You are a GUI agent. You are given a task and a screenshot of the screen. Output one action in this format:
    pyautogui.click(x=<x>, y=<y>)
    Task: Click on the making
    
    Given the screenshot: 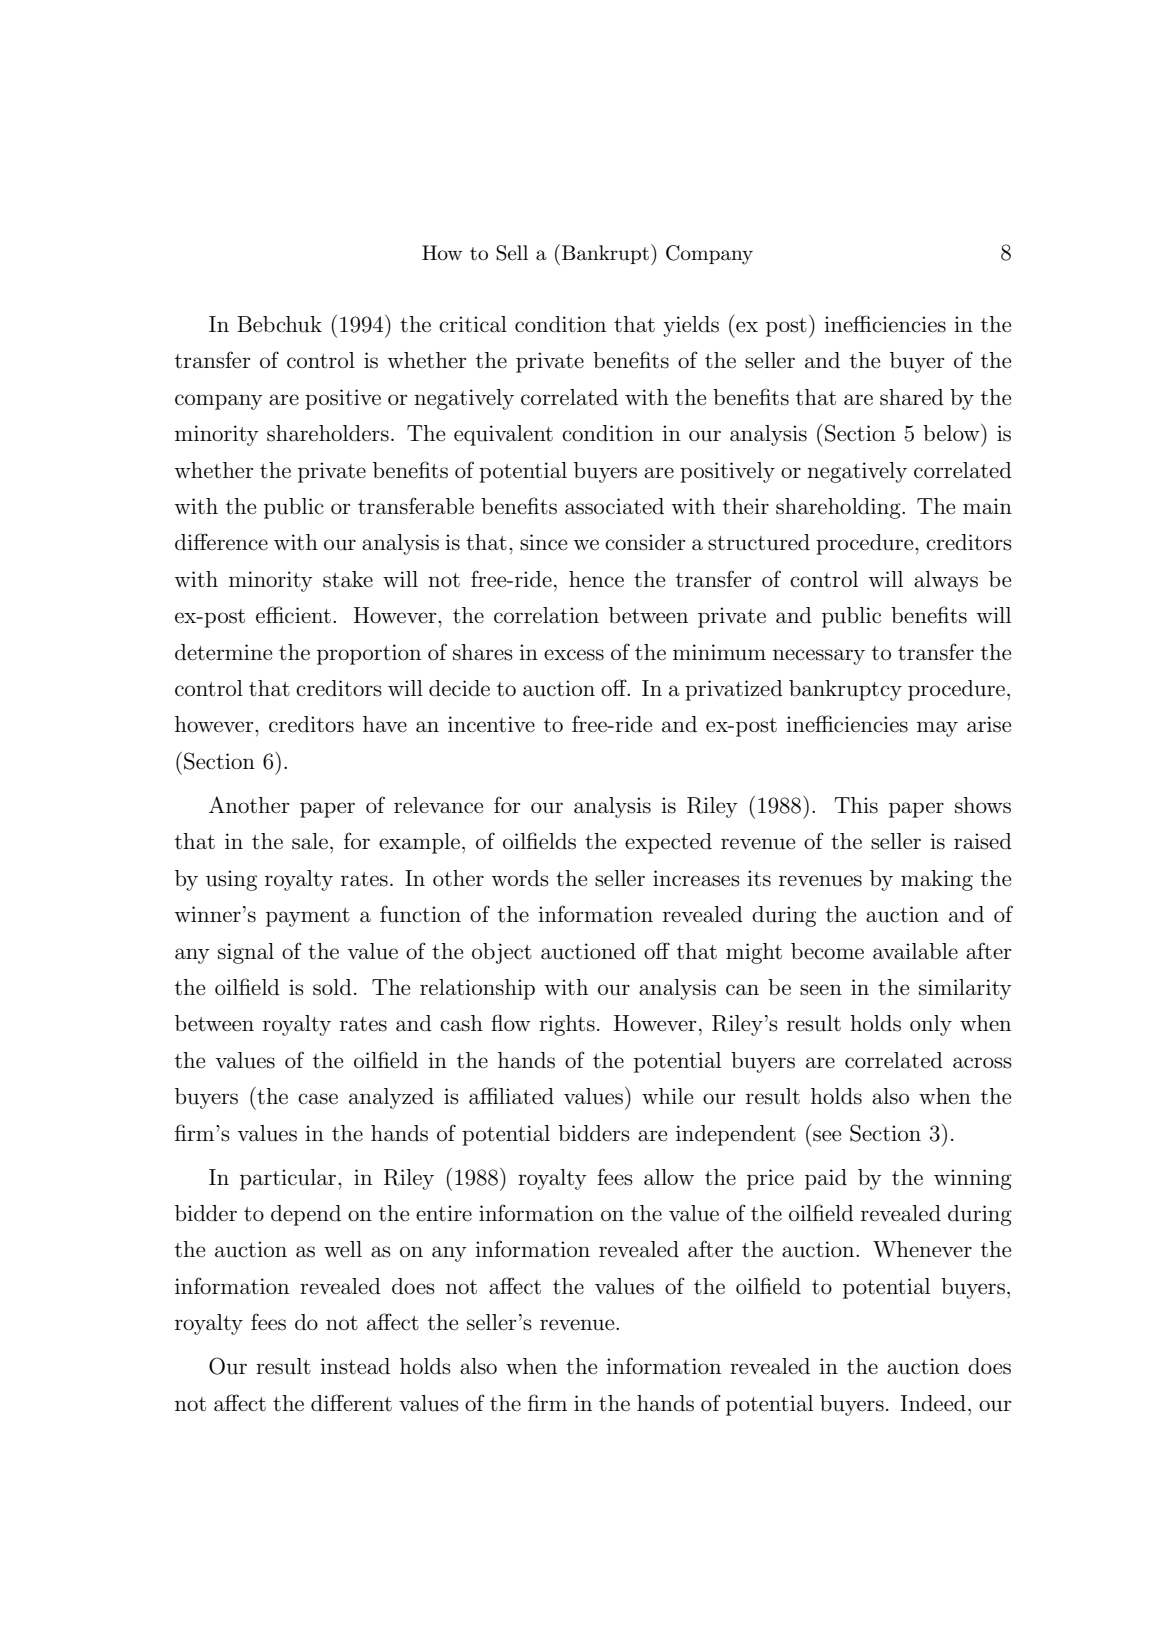 What is the action you would take?
    pyautogui.click(x=937, y=880)
